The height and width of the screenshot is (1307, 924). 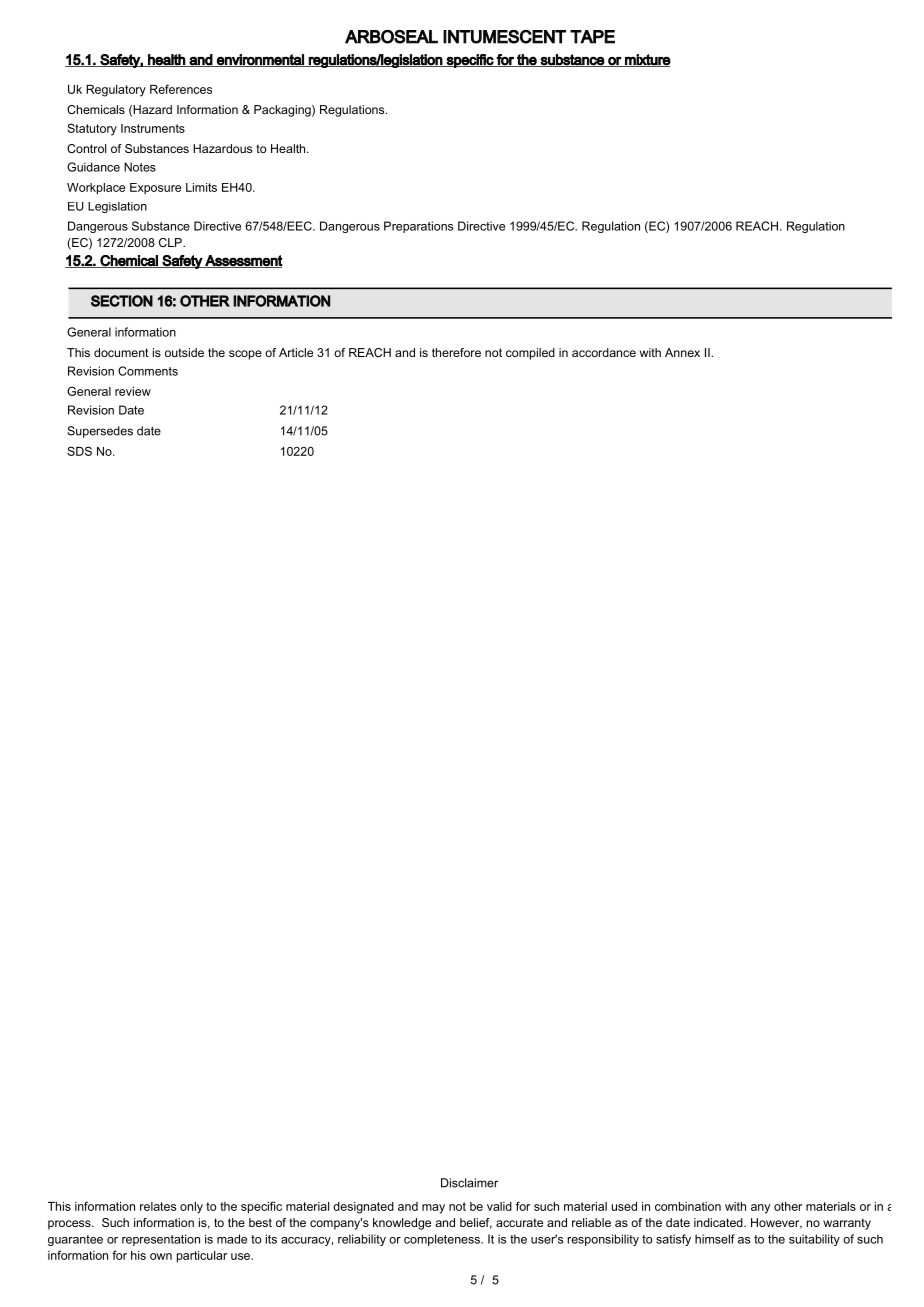 I want to click on Annex, so click(x=682, y=352).
